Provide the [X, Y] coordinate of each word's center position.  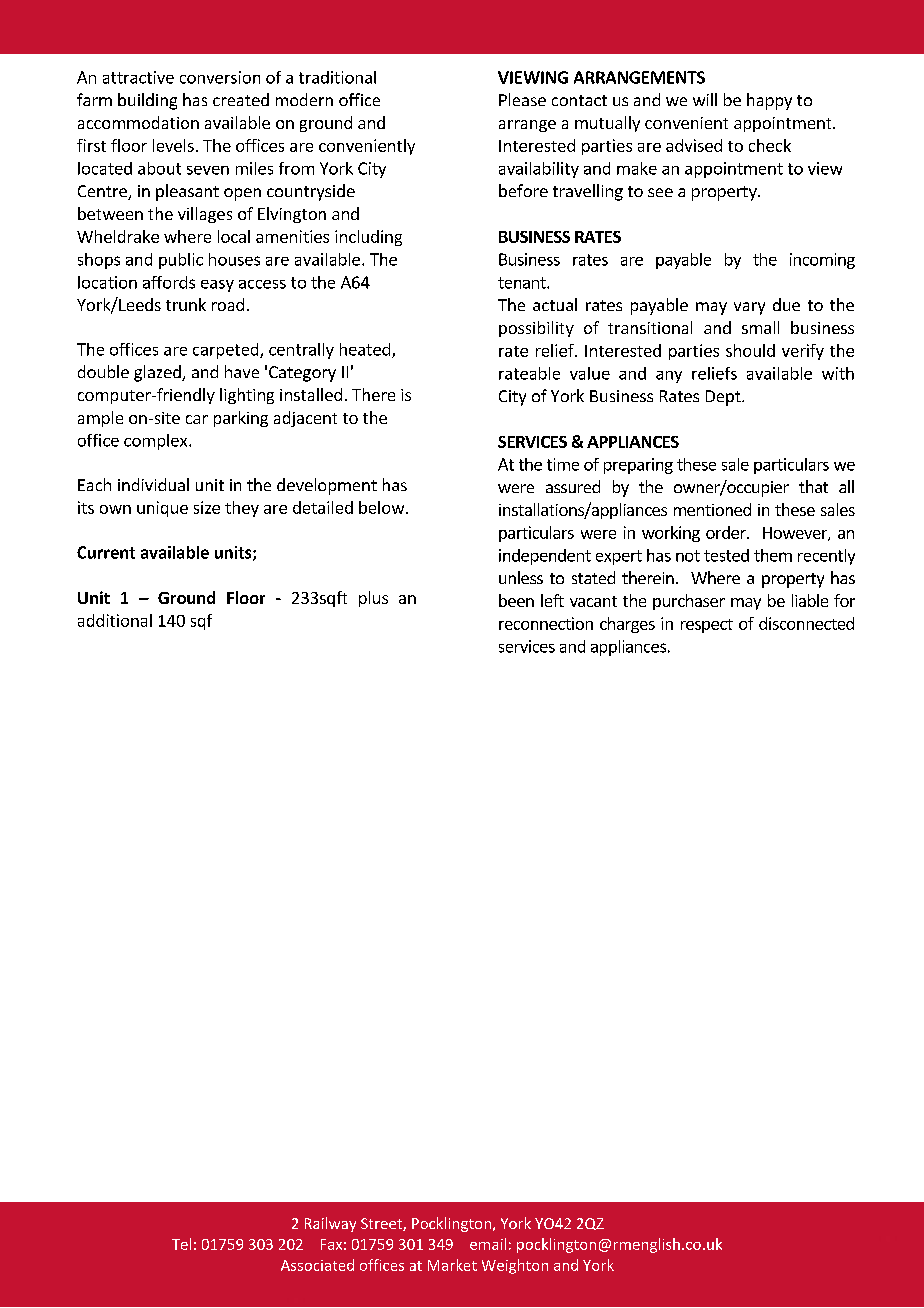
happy [769, 101]
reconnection [546, 623]
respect [707, 626]
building [147, 101]
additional [115, 620]
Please [522, 99]
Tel [181, 1244]
